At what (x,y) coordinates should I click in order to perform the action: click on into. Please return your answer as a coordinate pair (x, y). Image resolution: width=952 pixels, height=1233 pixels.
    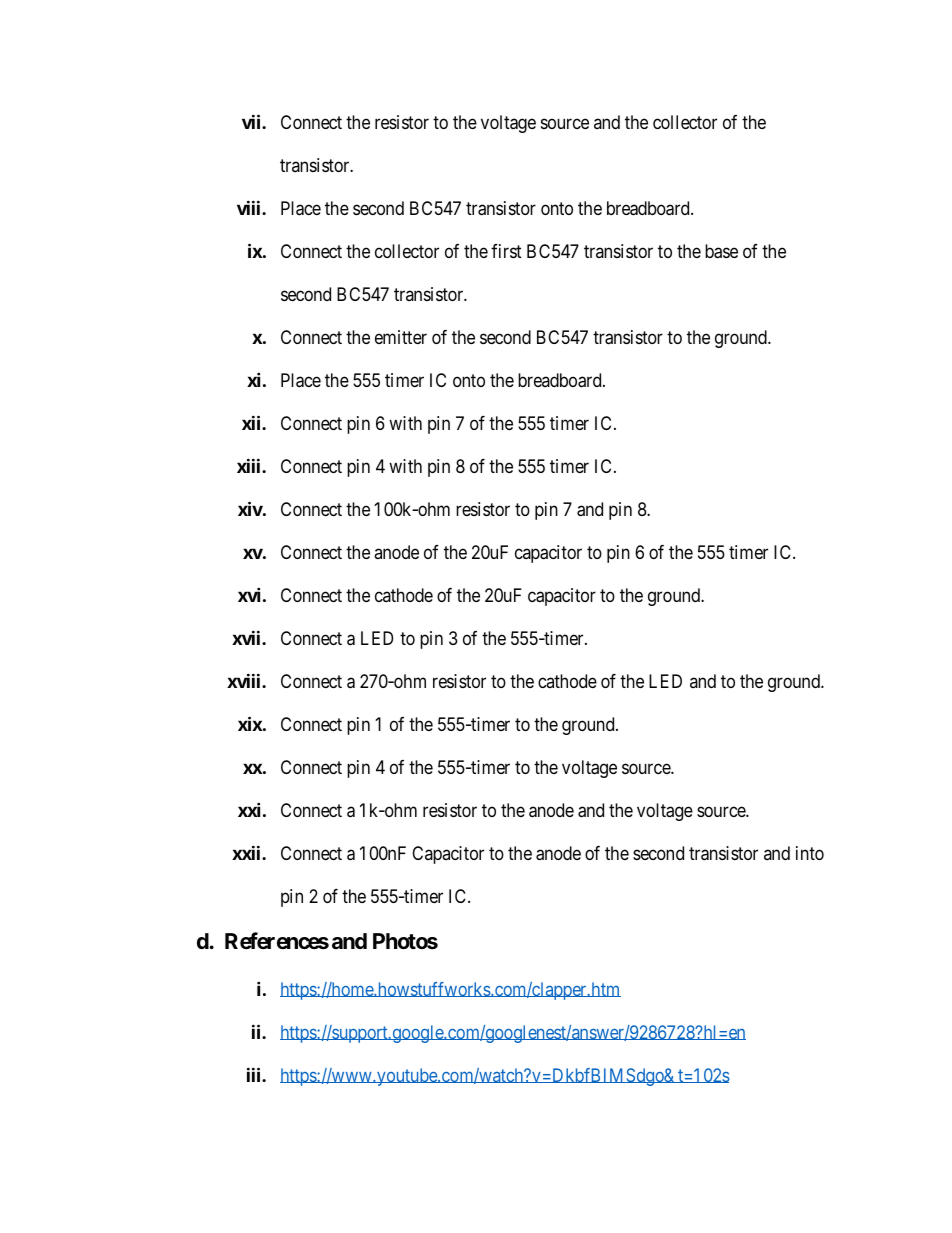
    Looking at the image, I should click on (810, 853).
